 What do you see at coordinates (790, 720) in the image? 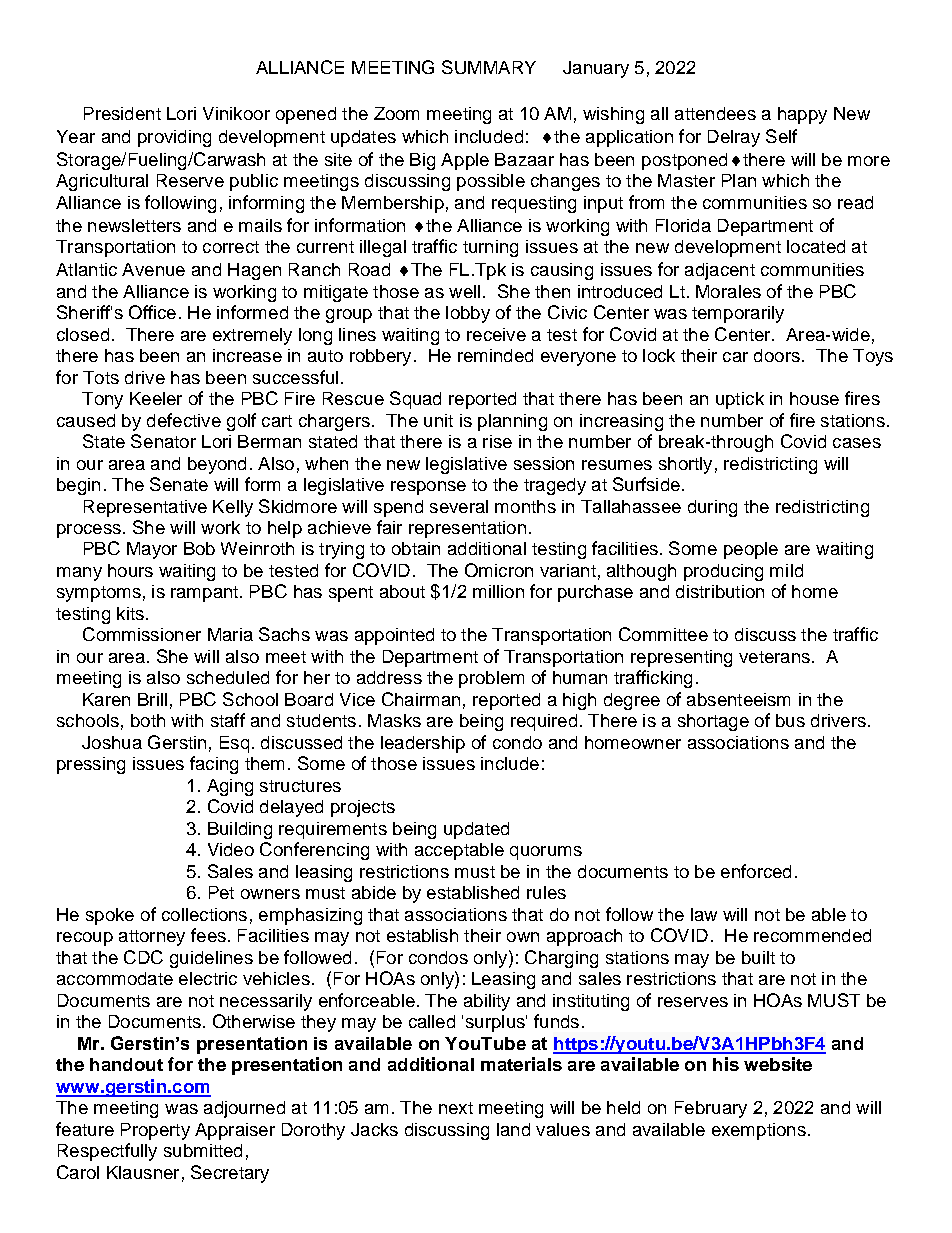
I see `bus` at bounding box center [790, 720].
